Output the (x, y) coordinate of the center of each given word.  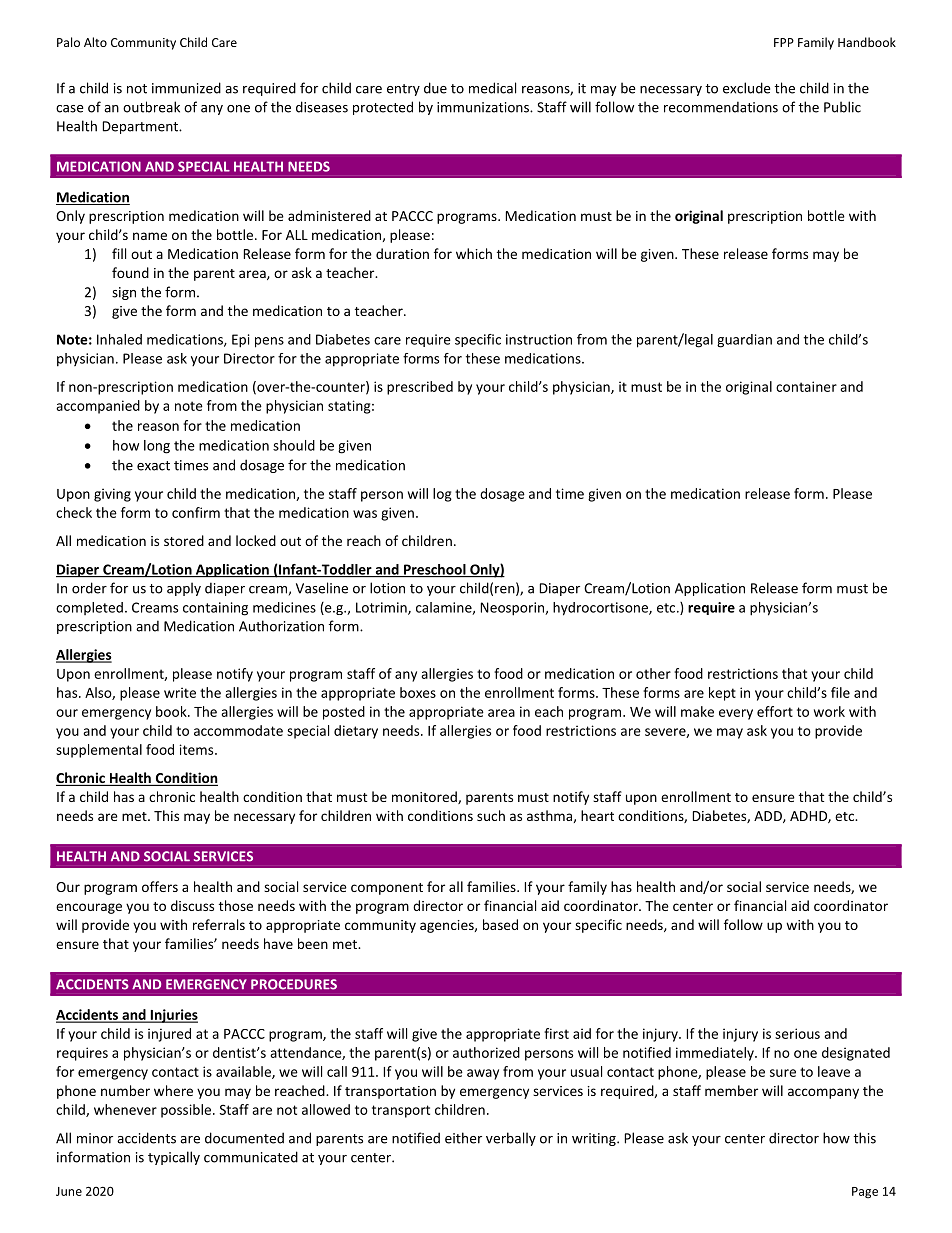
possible (186, 1111)
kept (722, 694)
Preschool (435, 570)
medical (492, 88)
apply (184, 589)
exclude (746, 88)
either (463, 1138)
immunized (186, 88)
